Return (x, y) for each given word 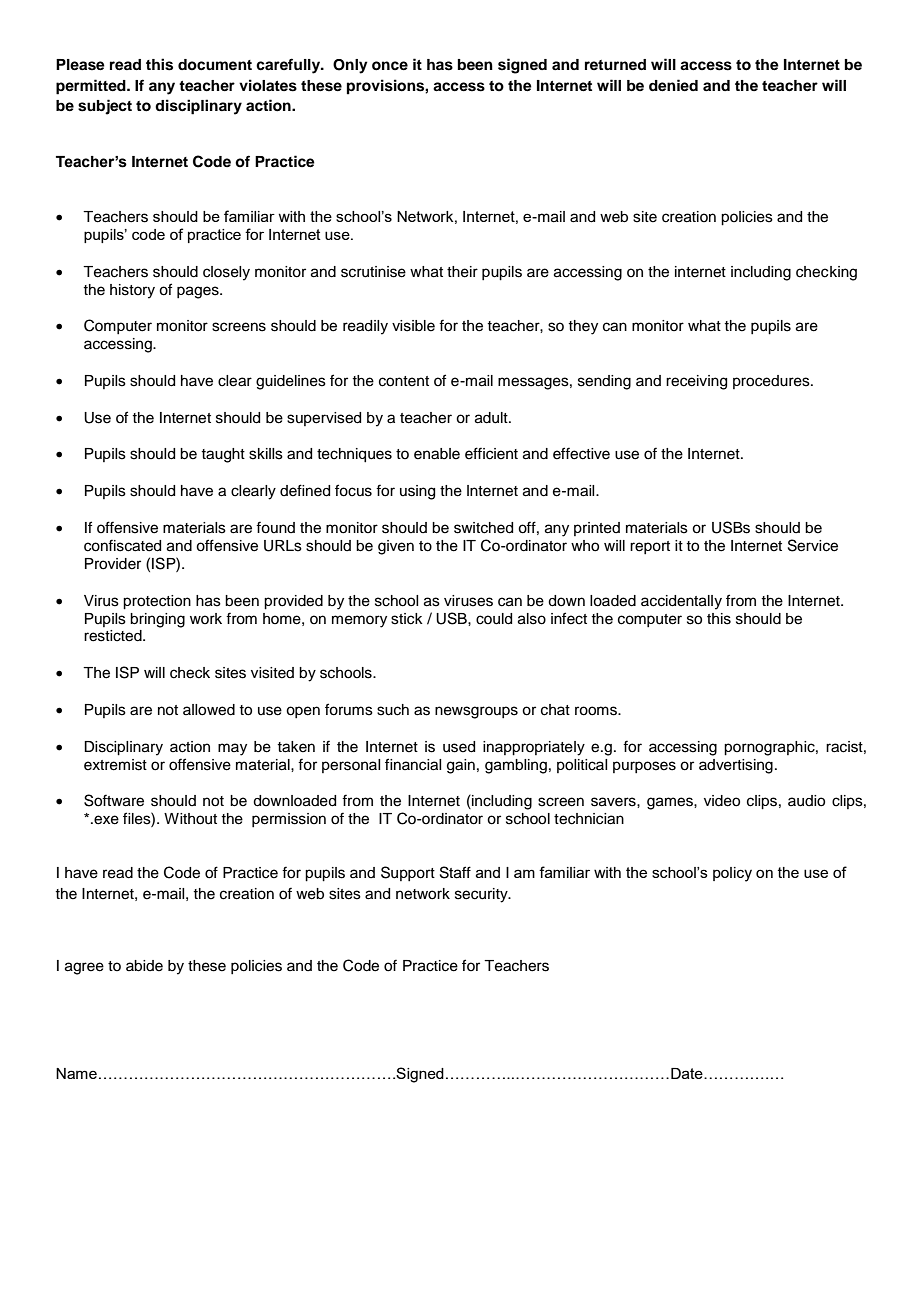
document (215, 65)
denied (673, 85)
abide (144, 966)
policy (732, 874)
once (390, 66)
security (482, 895)
